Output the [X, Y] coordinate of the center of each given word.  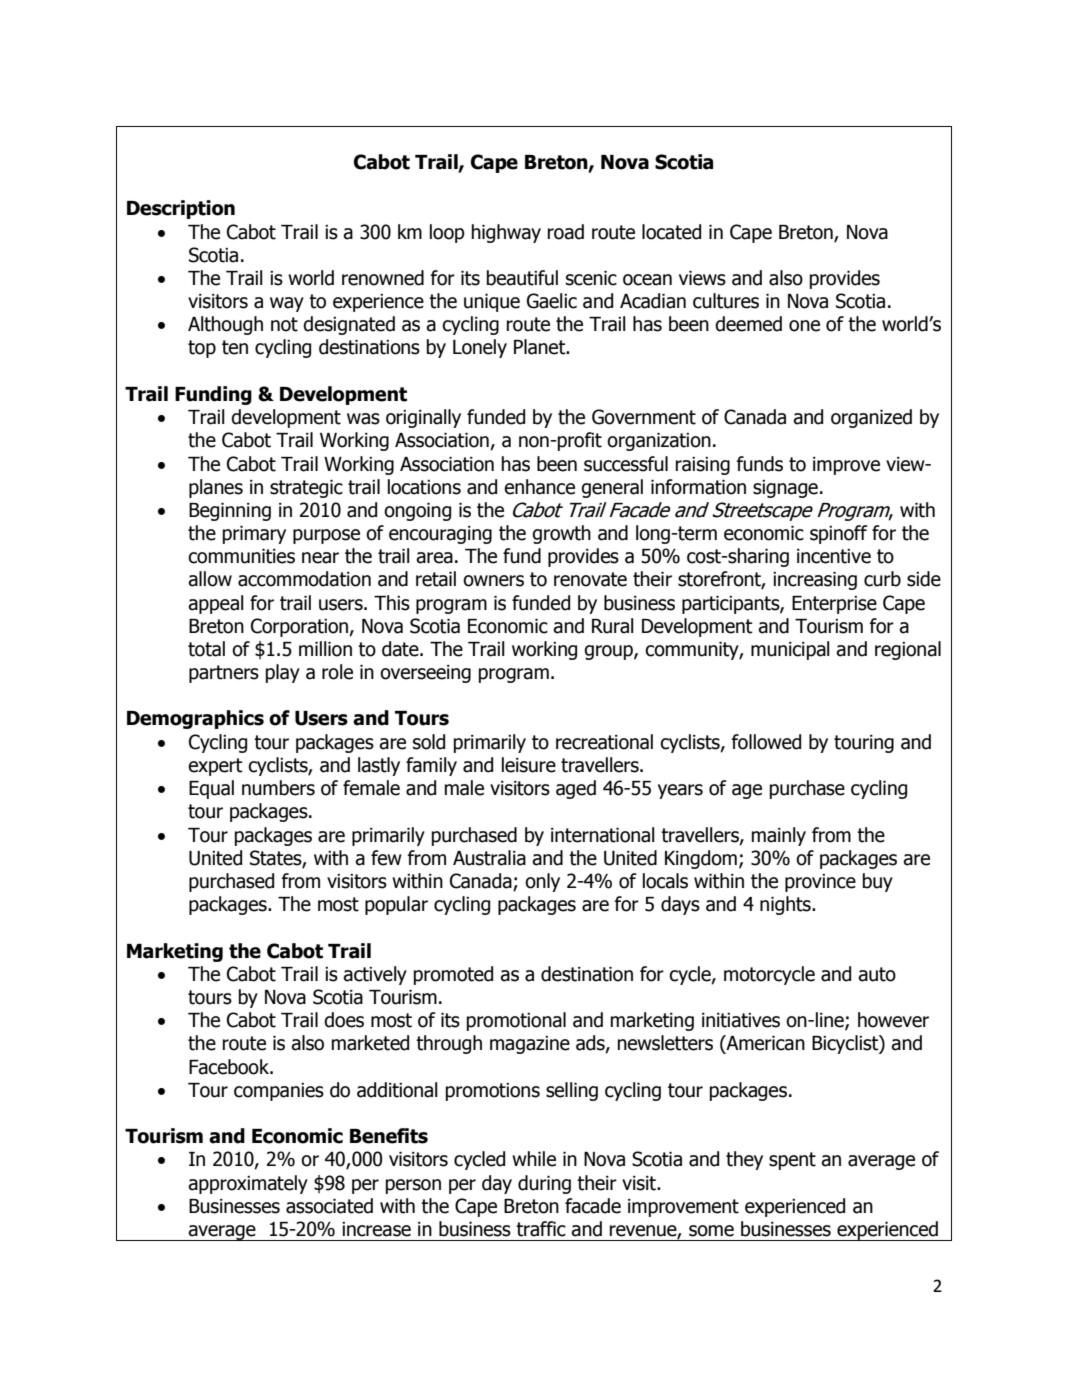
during [544, 1184]
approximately [248, 1184]
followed [766, 742]
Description [181, 209]
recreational [604, 742]
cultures [726, 301]
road [566, 232]
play [283, 673]
